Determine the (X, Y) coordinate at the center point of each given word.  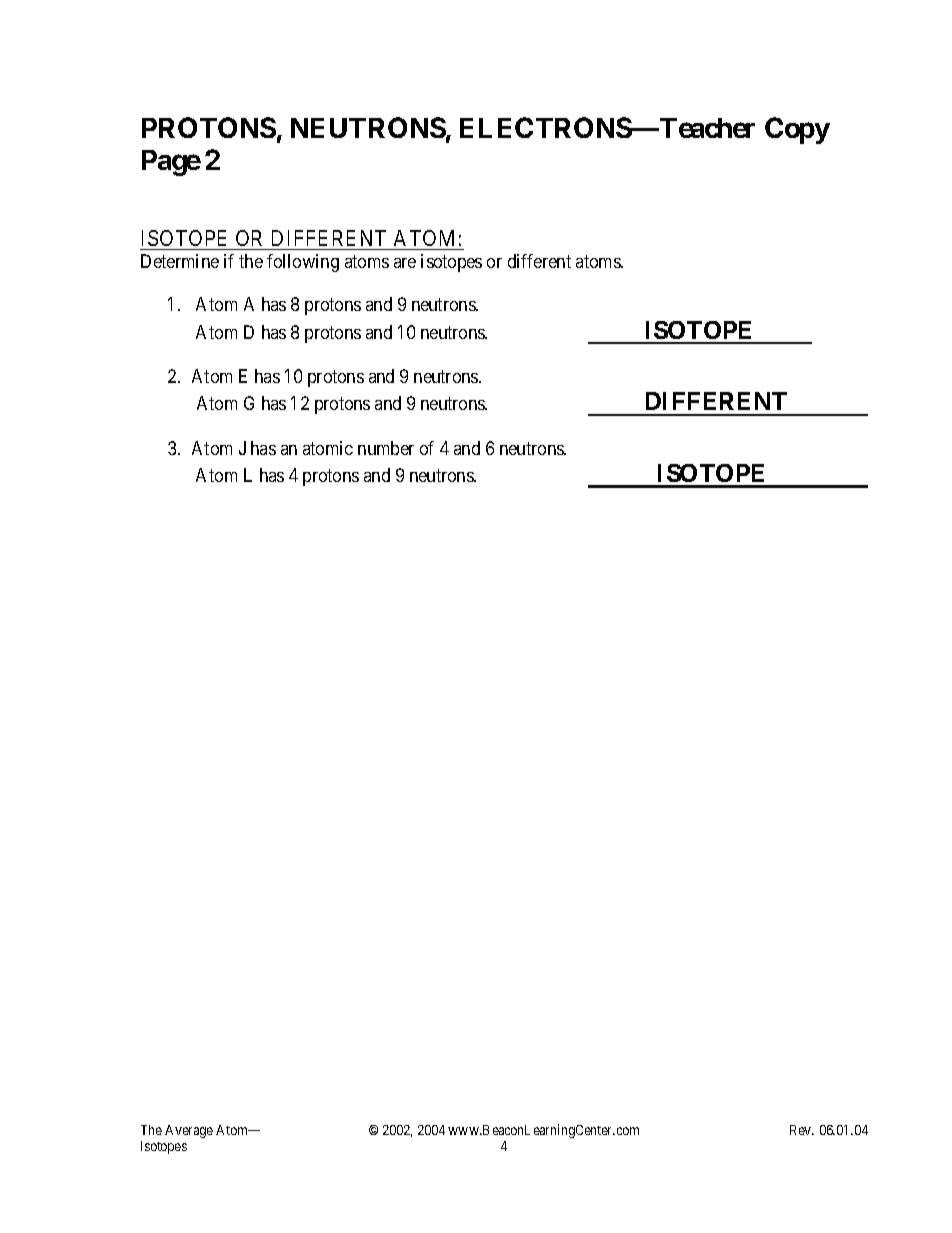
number (386, 448)
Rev (802, 1130)
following (303, 263)
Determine (180, 261)
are (405, 263)
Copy (797, 130)
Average (189, 1131)
